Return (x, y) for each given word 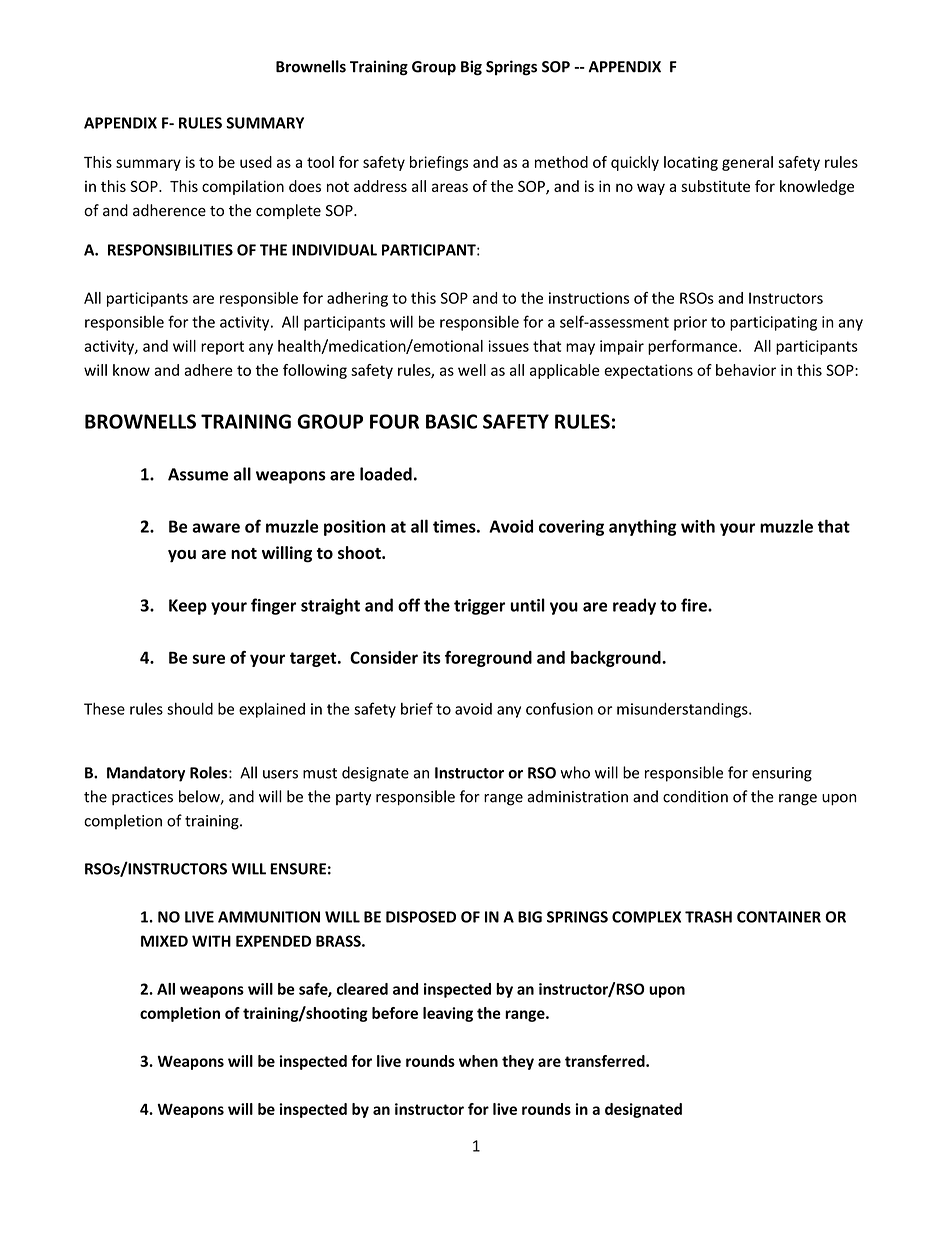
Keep (188, 607)
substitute (715, 186)
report (222, 348)
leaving (448, 1014)
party (353, 799)
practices (142, 798)
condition (695, 796)
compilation (243, 187)
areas (450, 187)
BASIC (451, 421)
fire (695, 605)
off (409, 605)
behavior (746, 370)
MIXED (164, 941)
